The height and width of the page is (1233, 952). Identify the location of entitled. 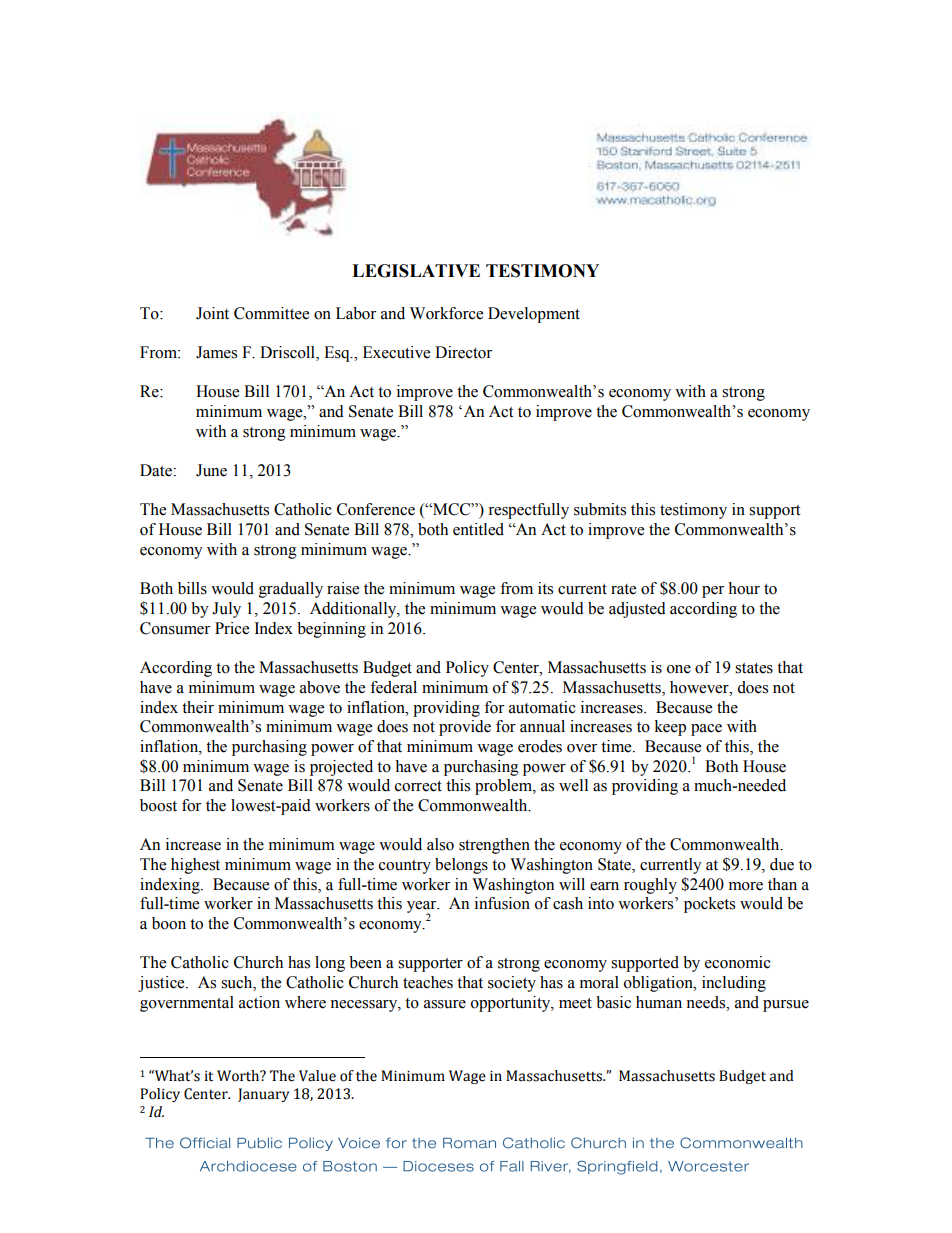
(478, 529).
